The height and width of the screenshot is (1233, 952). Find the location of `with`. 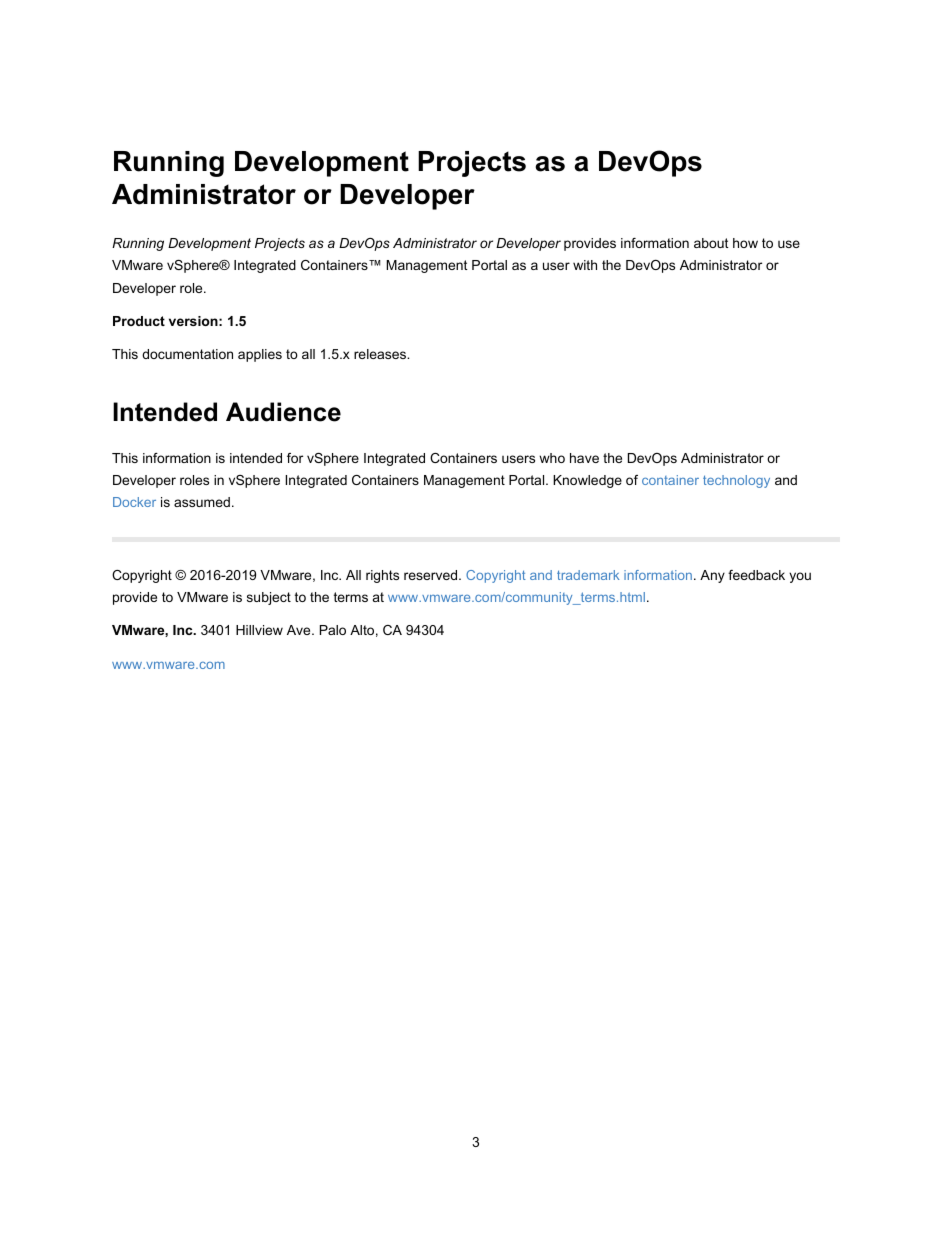

with is located at coordinates (585, 265).
